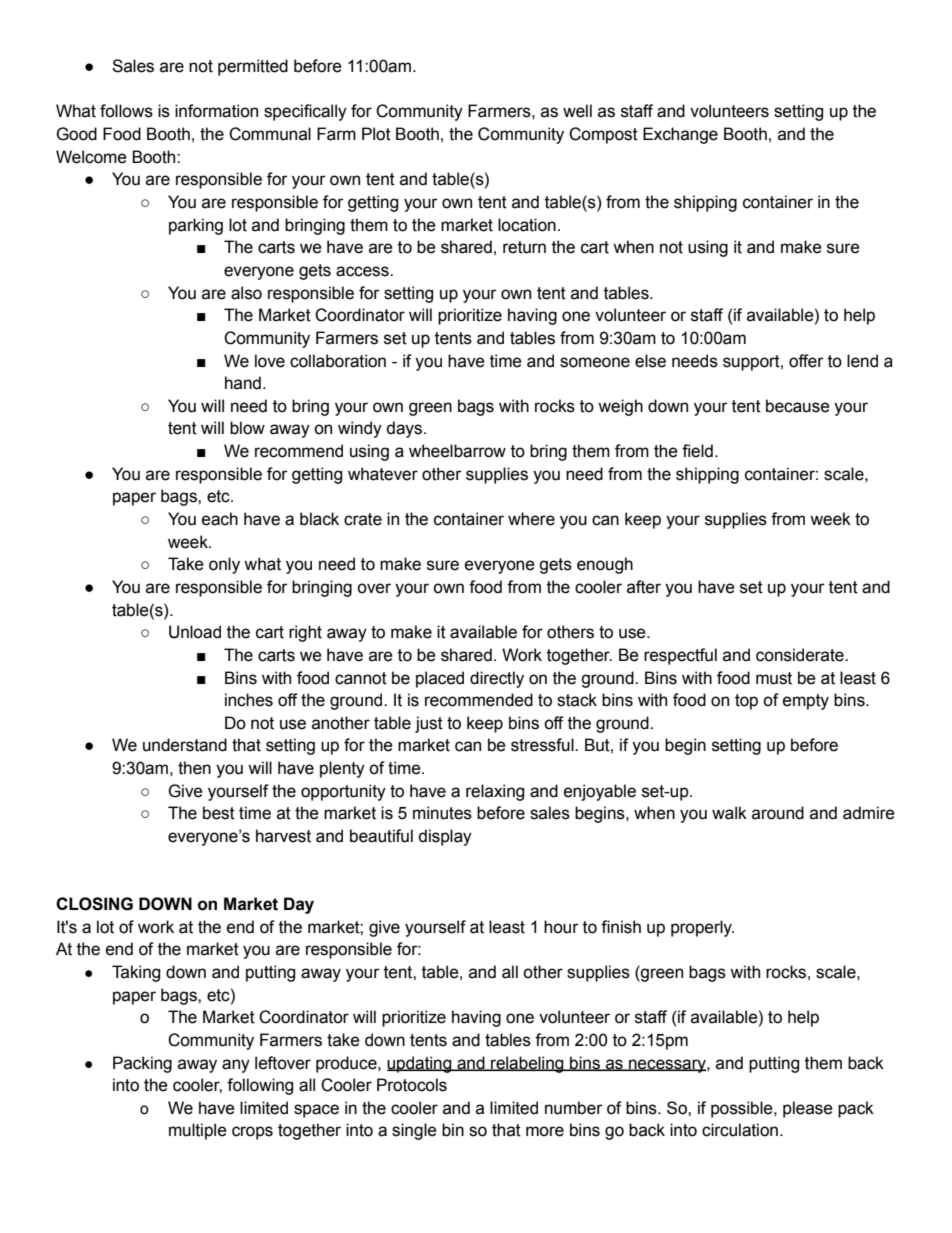 Image resolution: width=952 pixels, height=1233 pixels. Describe the element at coordinates (743, 1109) in the image. I see `possible` at that location.
